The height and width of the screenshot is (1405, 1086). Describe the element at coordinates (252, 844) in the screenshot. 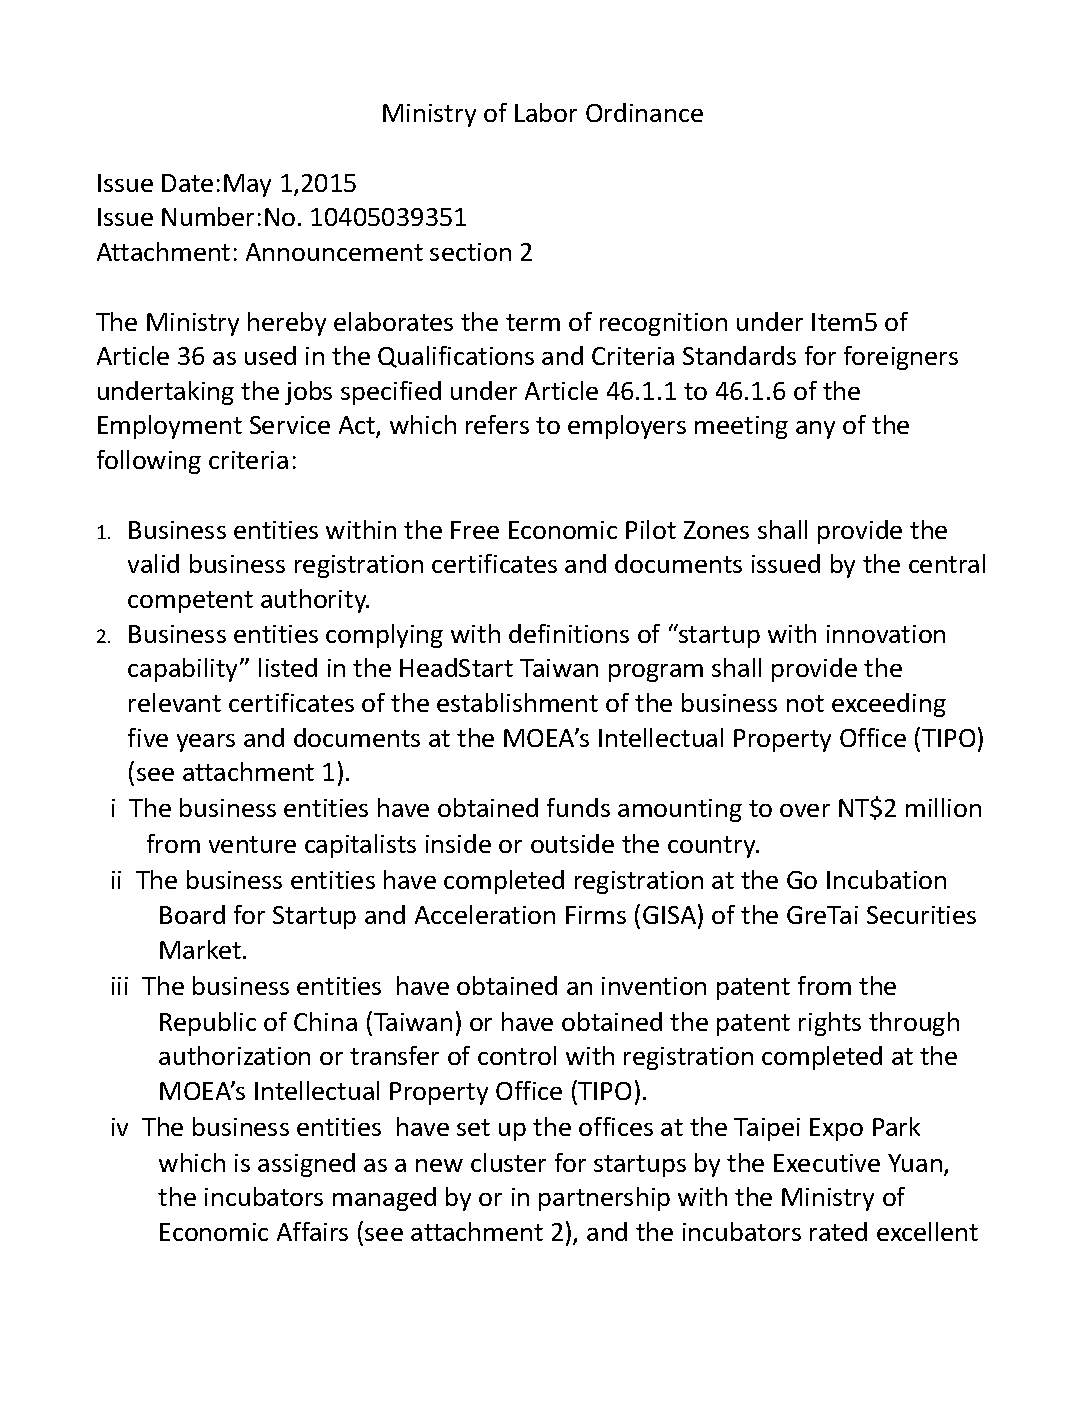

I see `venture` at that location.
